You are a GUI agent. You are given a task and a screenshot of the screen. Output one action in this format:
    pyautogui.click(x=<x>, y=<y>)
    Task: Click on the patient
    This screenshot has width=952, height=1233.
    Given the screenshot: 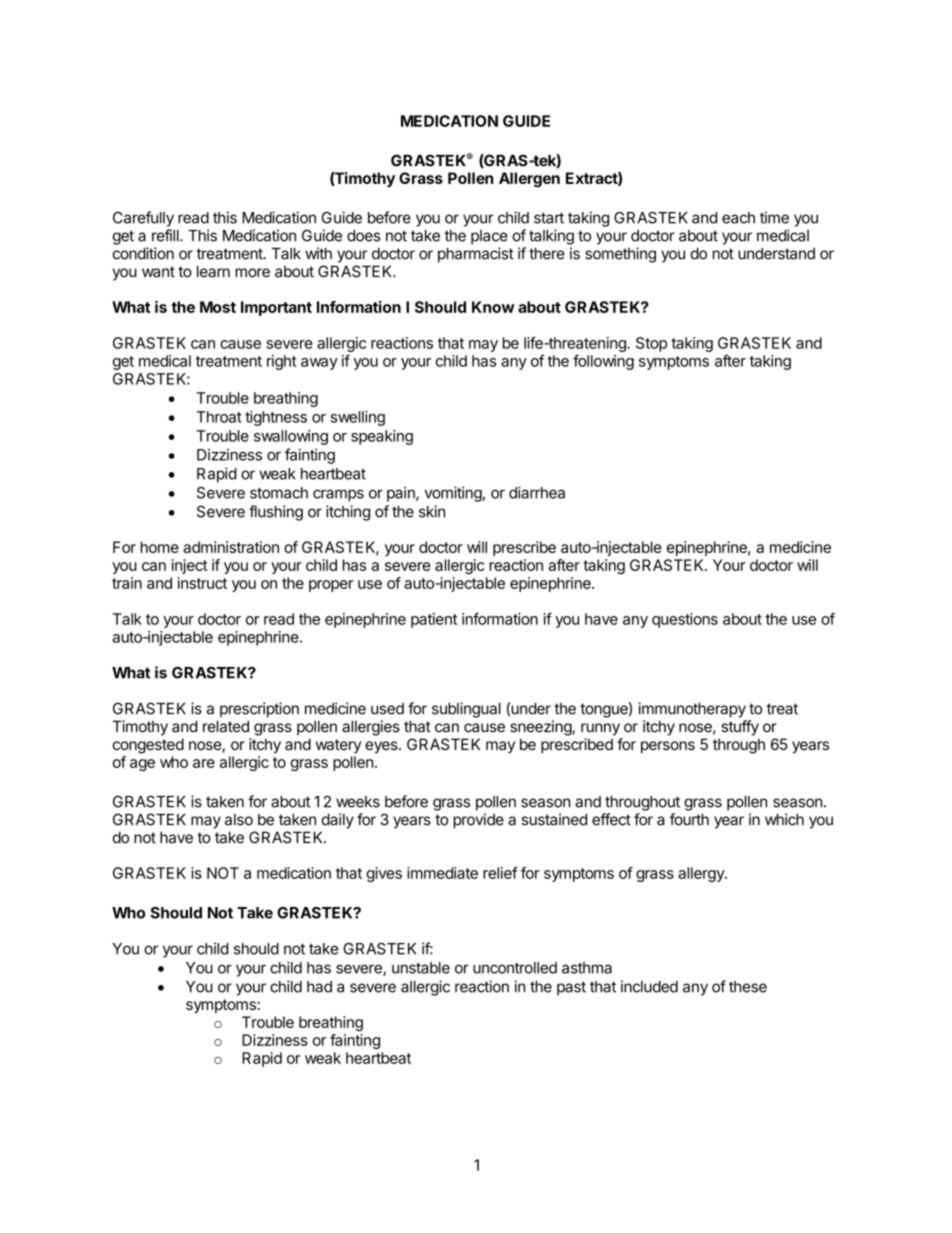 What is the action you would take?
    pyautogui.click(x=434, y=620)
